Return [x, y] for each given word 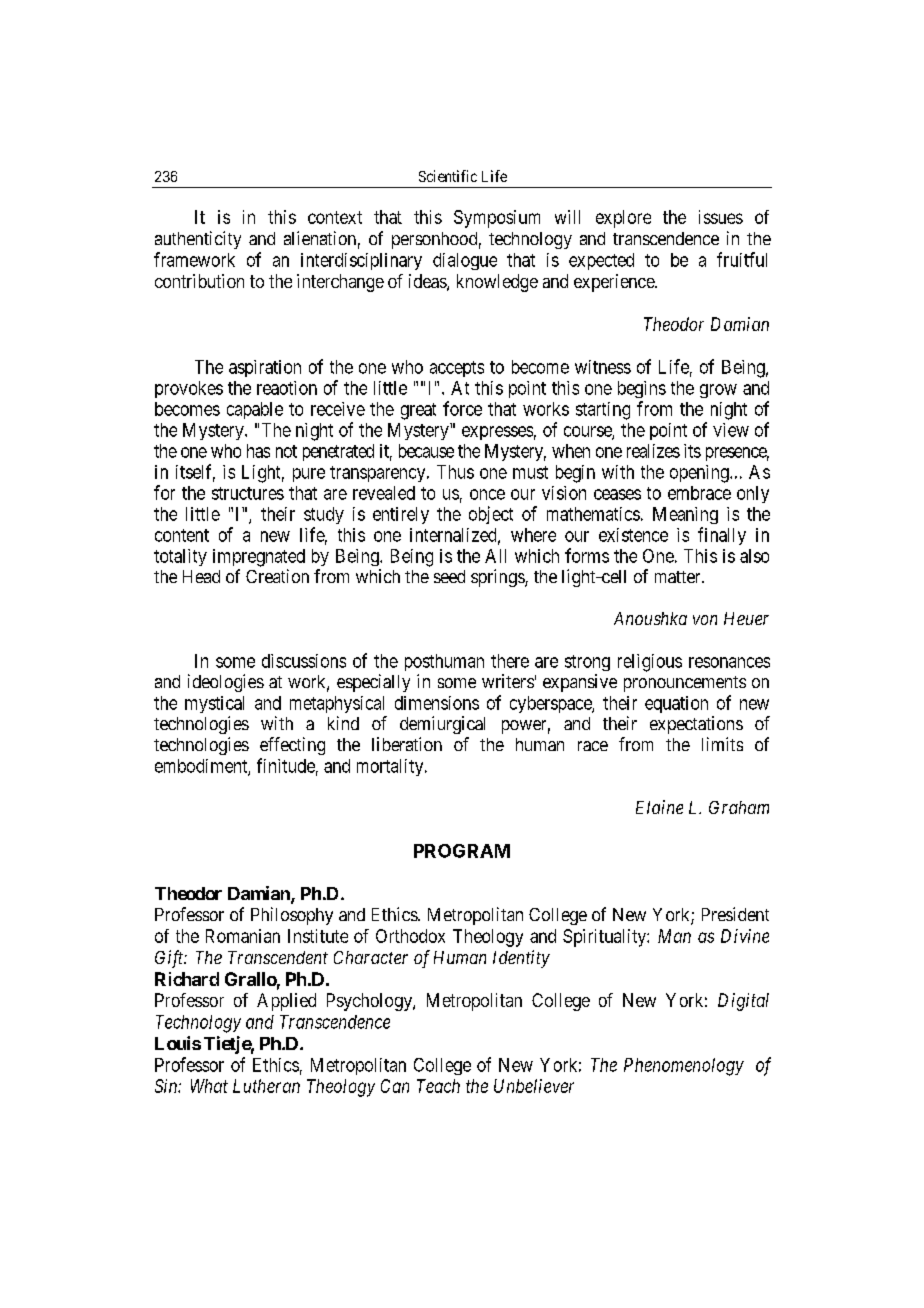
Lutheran [266, 1086]
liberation [407, 744]
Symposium [497, 219]
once [487, 494]
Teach [438, 1086]
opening [700, 474]
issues [721, 217]
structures [248, 493]
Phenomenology [684, 1067]
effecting [292, 746]
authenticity [198, 240]
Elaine [659, 807]
